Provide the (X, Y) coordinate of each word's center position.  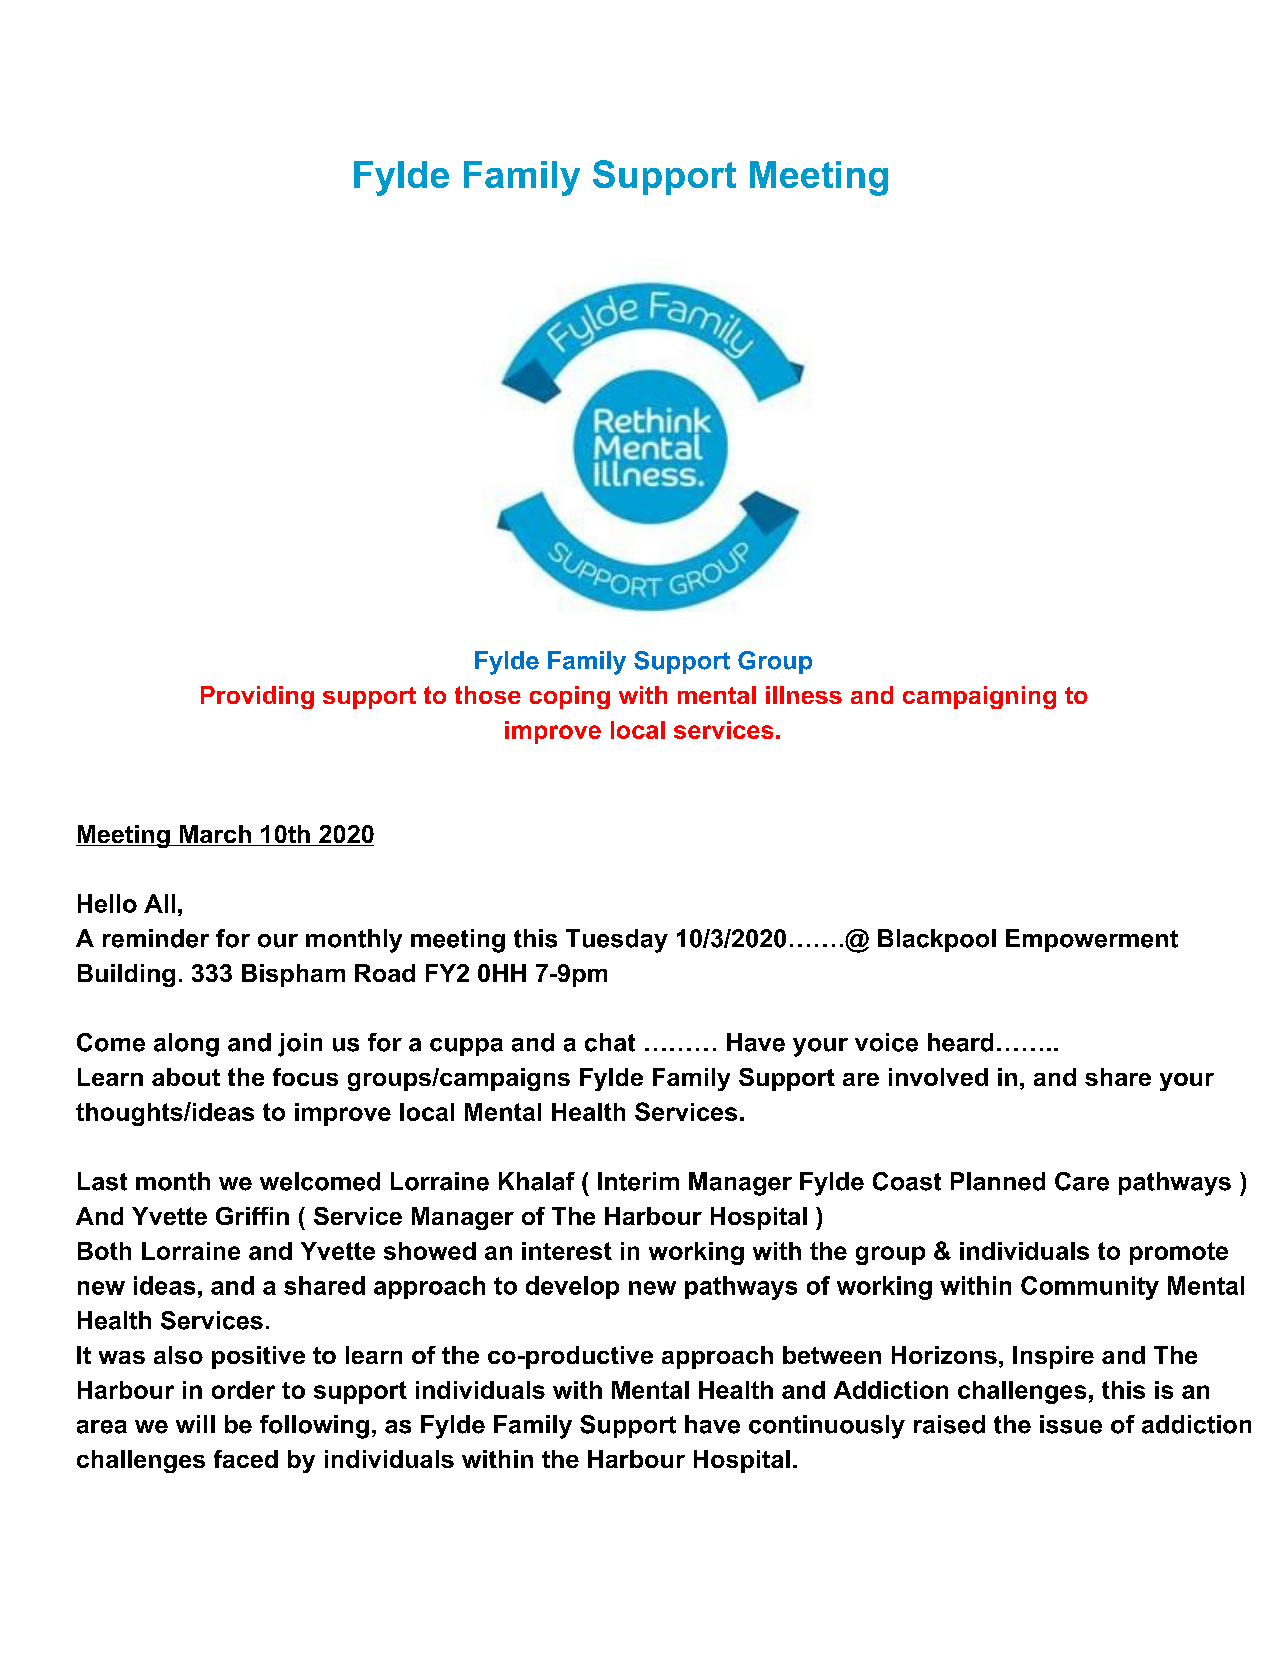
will (195, 1424)
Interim (638, 1181)
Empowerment (1092, 940)
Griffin (252, 1216)
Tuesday (617, 941)
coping (570, 697)
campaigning (979, 697)
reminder (156, 938)
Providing (257, 697)
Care (1082, 1181)
